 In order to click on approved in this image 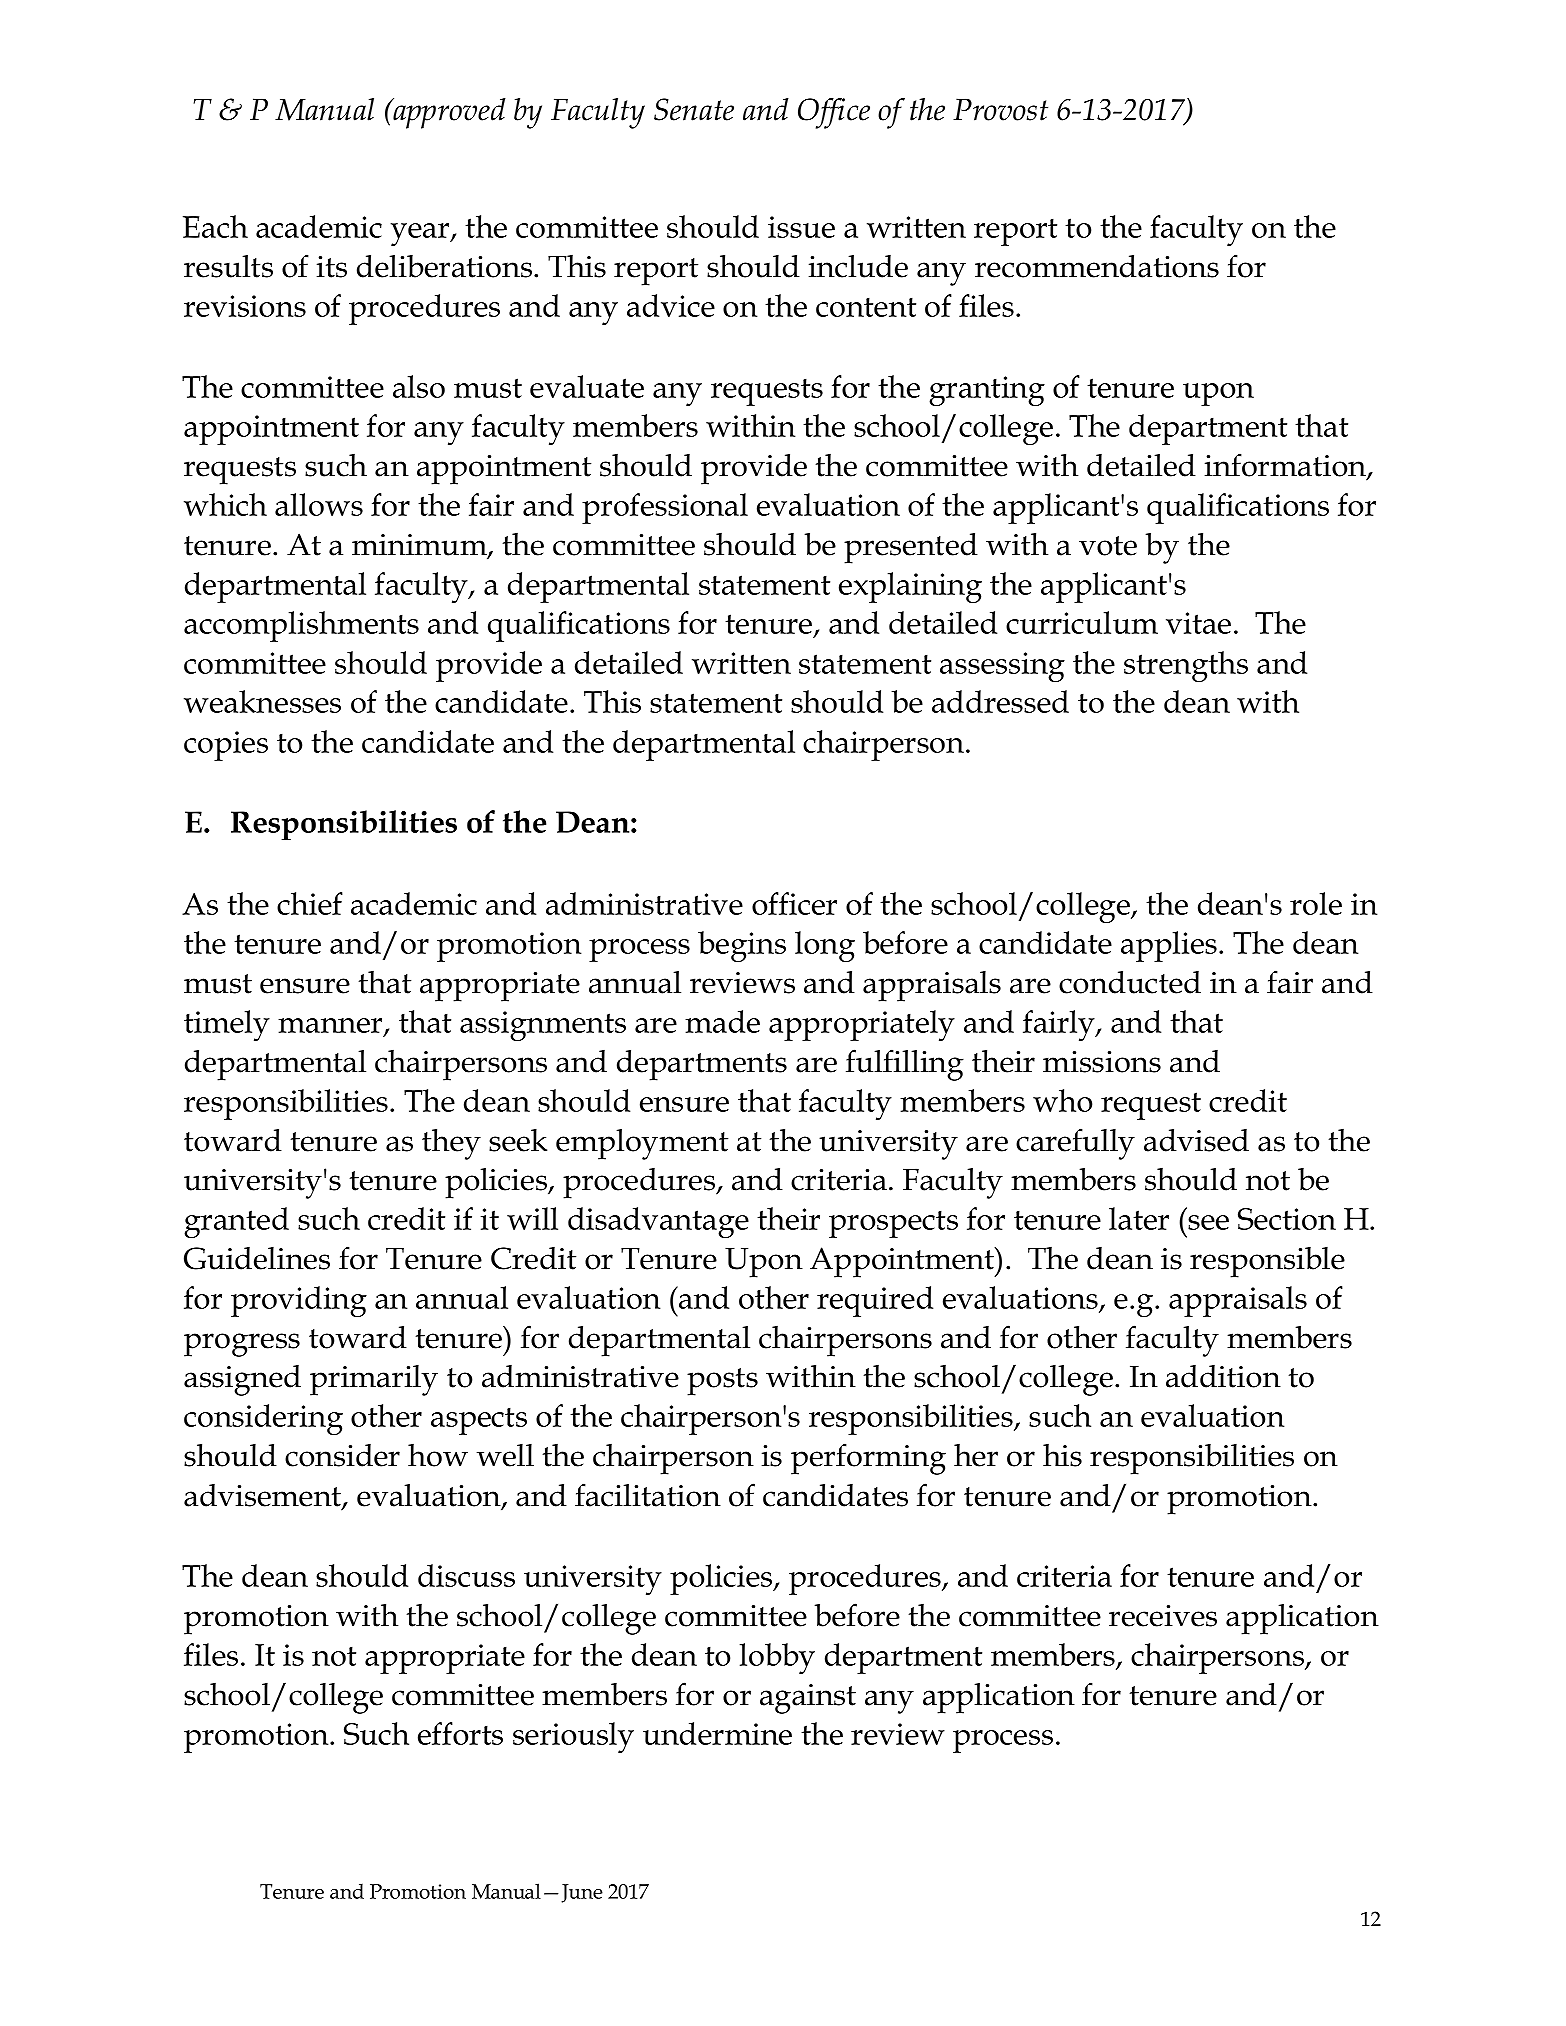, I will do `click(448, 113)`.
